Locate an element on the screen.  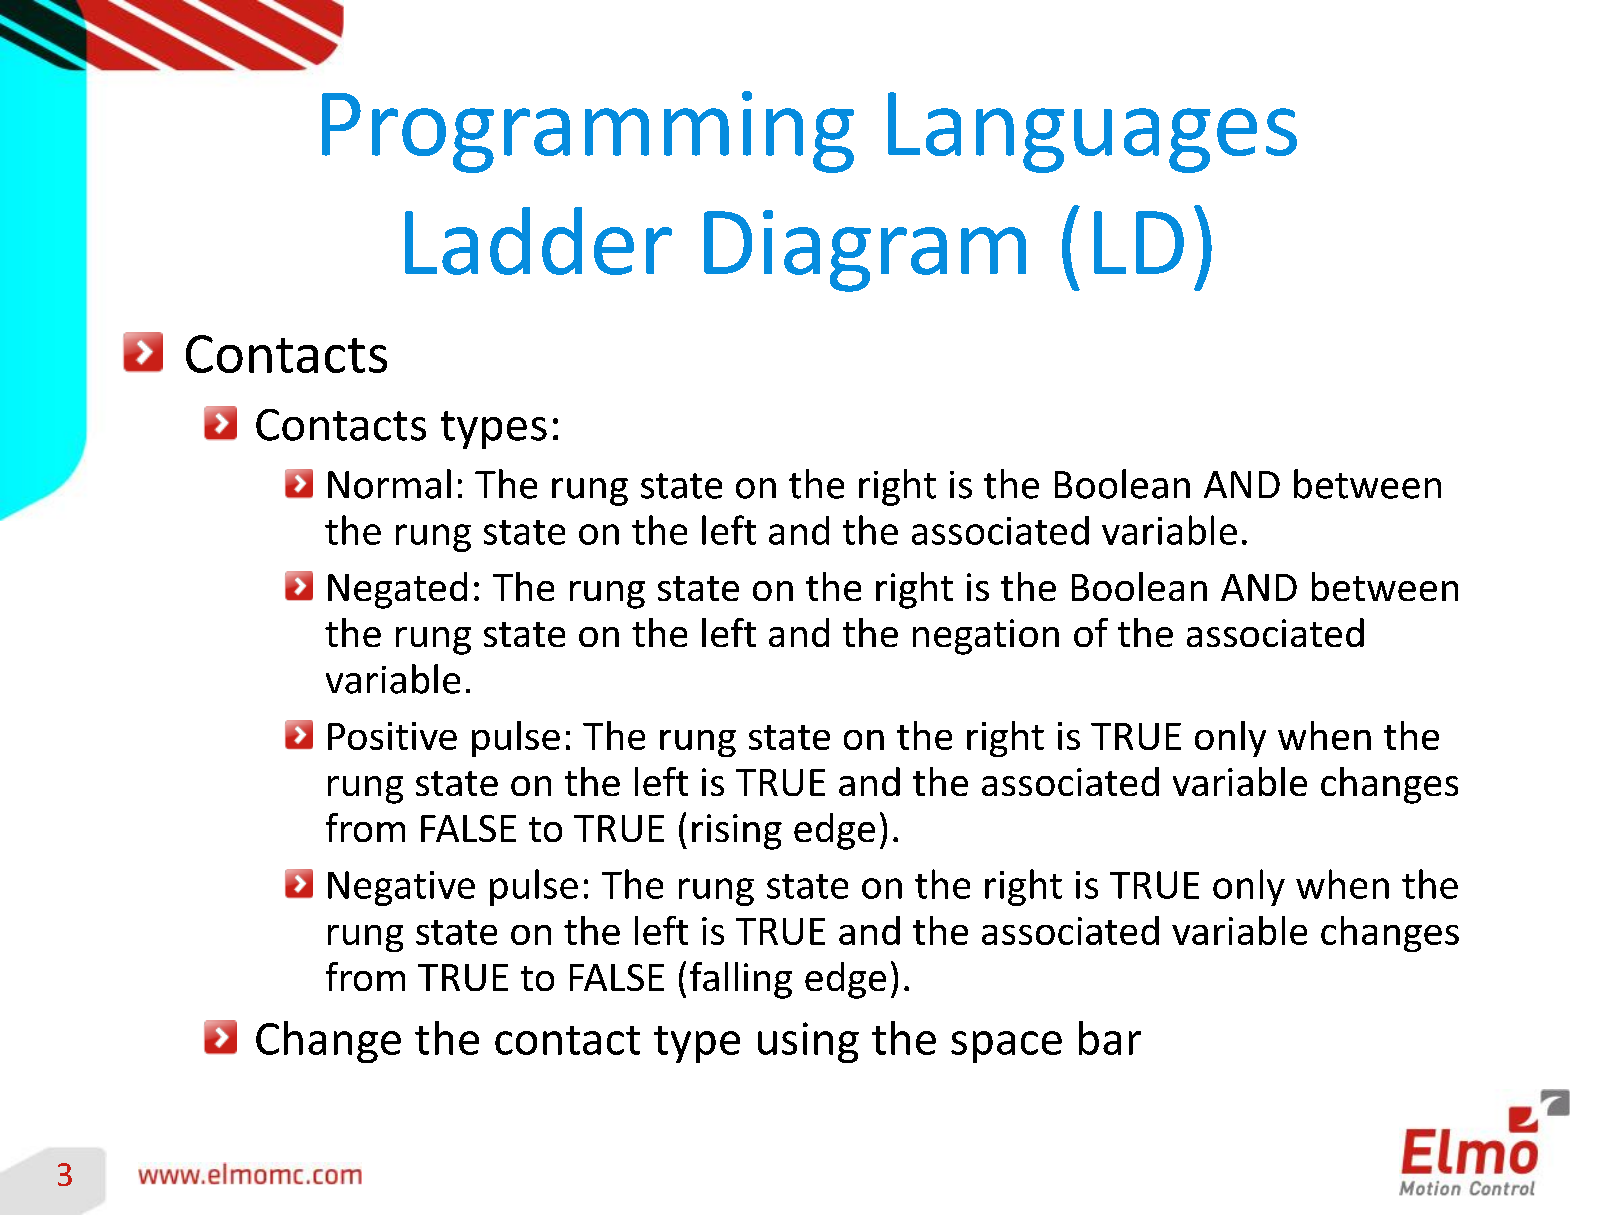
Programming is located at coordinates (588, 132).
